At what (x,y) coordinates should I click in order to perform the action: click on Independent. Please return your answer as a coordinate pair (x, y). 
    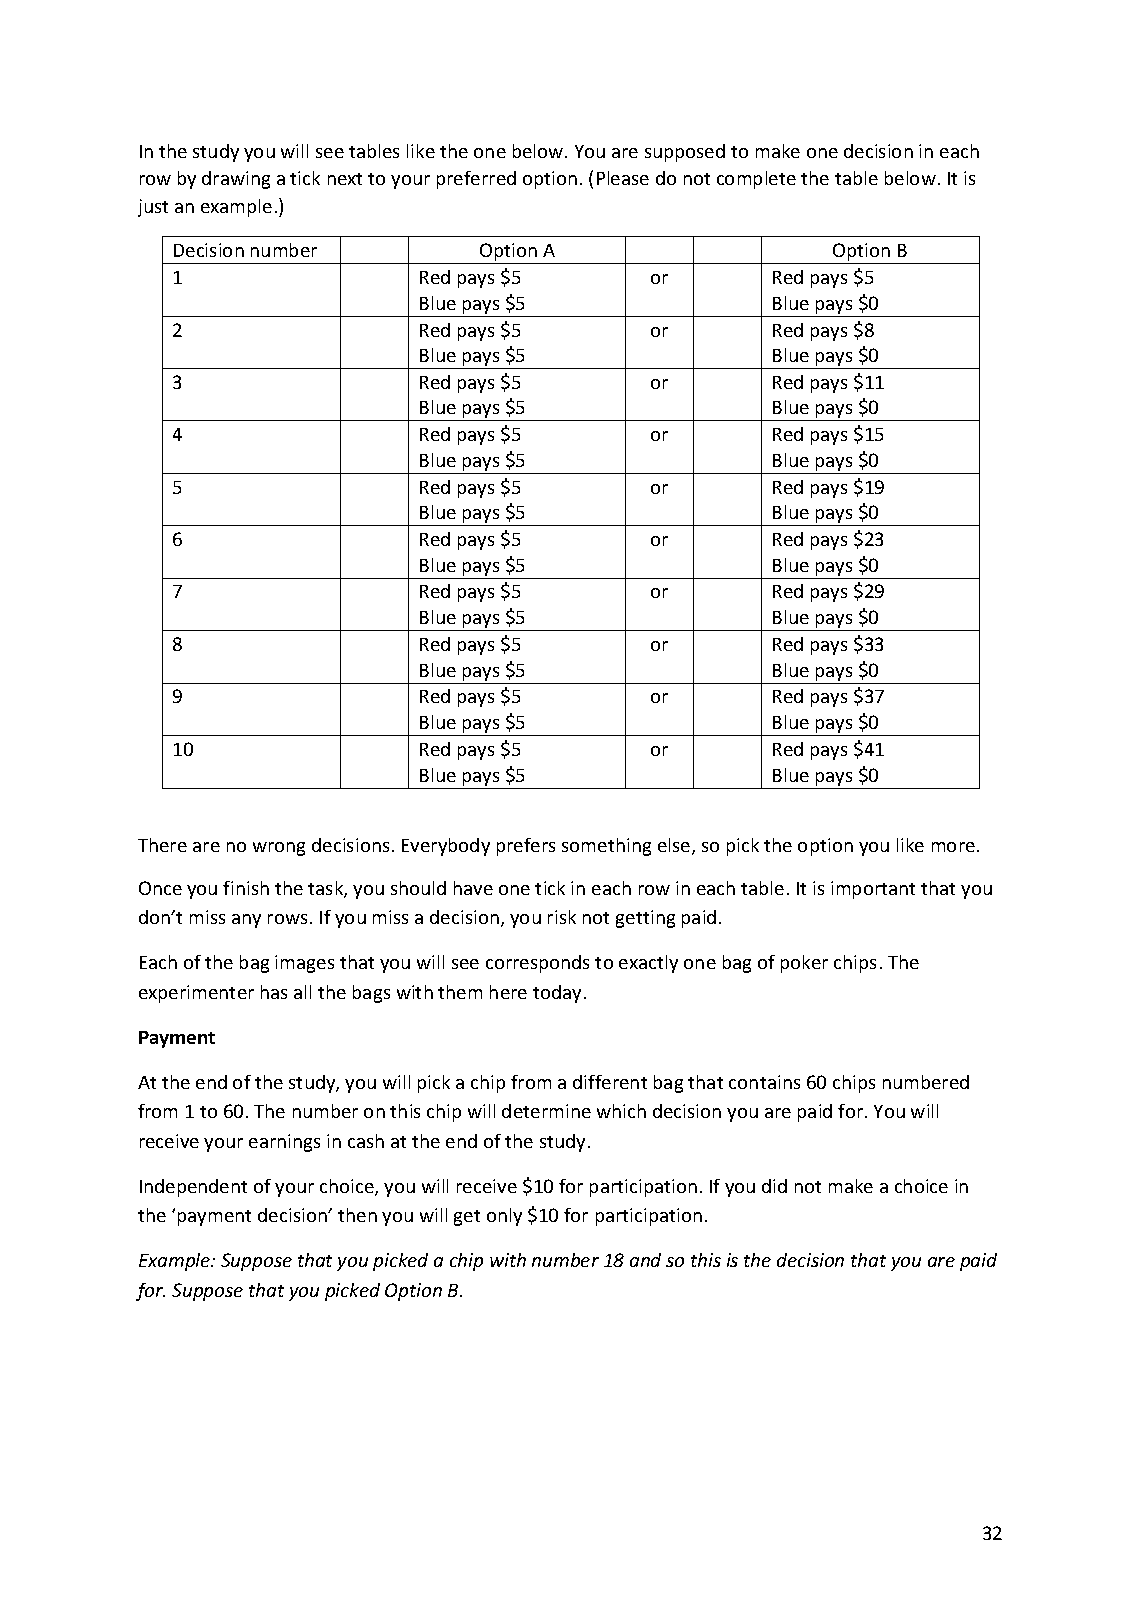
    Looking at the image, I should click on (193, 1188).
